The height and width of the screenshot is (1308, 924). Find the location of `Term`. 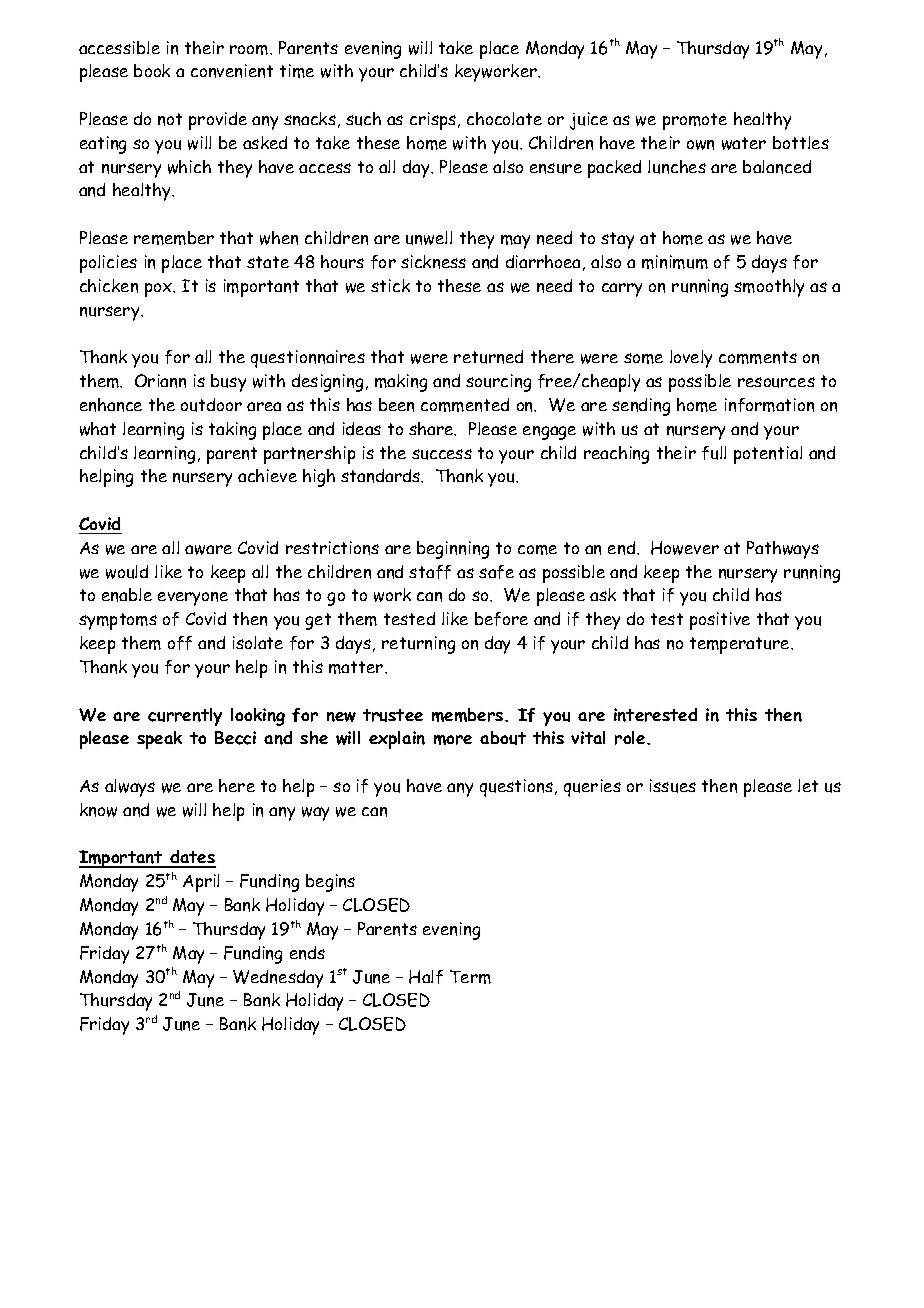

Term is located at coordinates (470, 977).
